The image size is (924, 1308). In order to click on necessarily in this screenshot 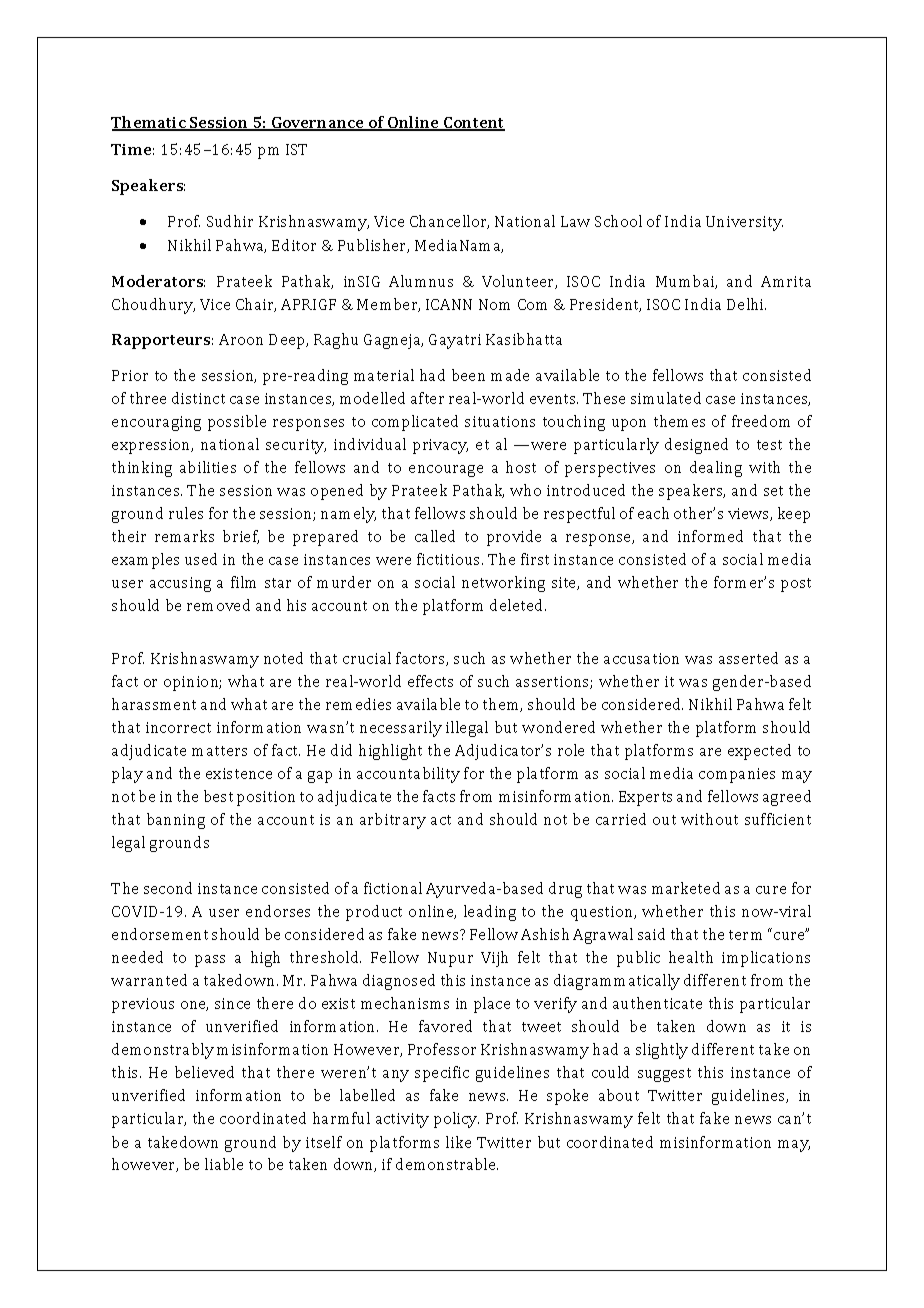, I will do `click(401, 729)`.
